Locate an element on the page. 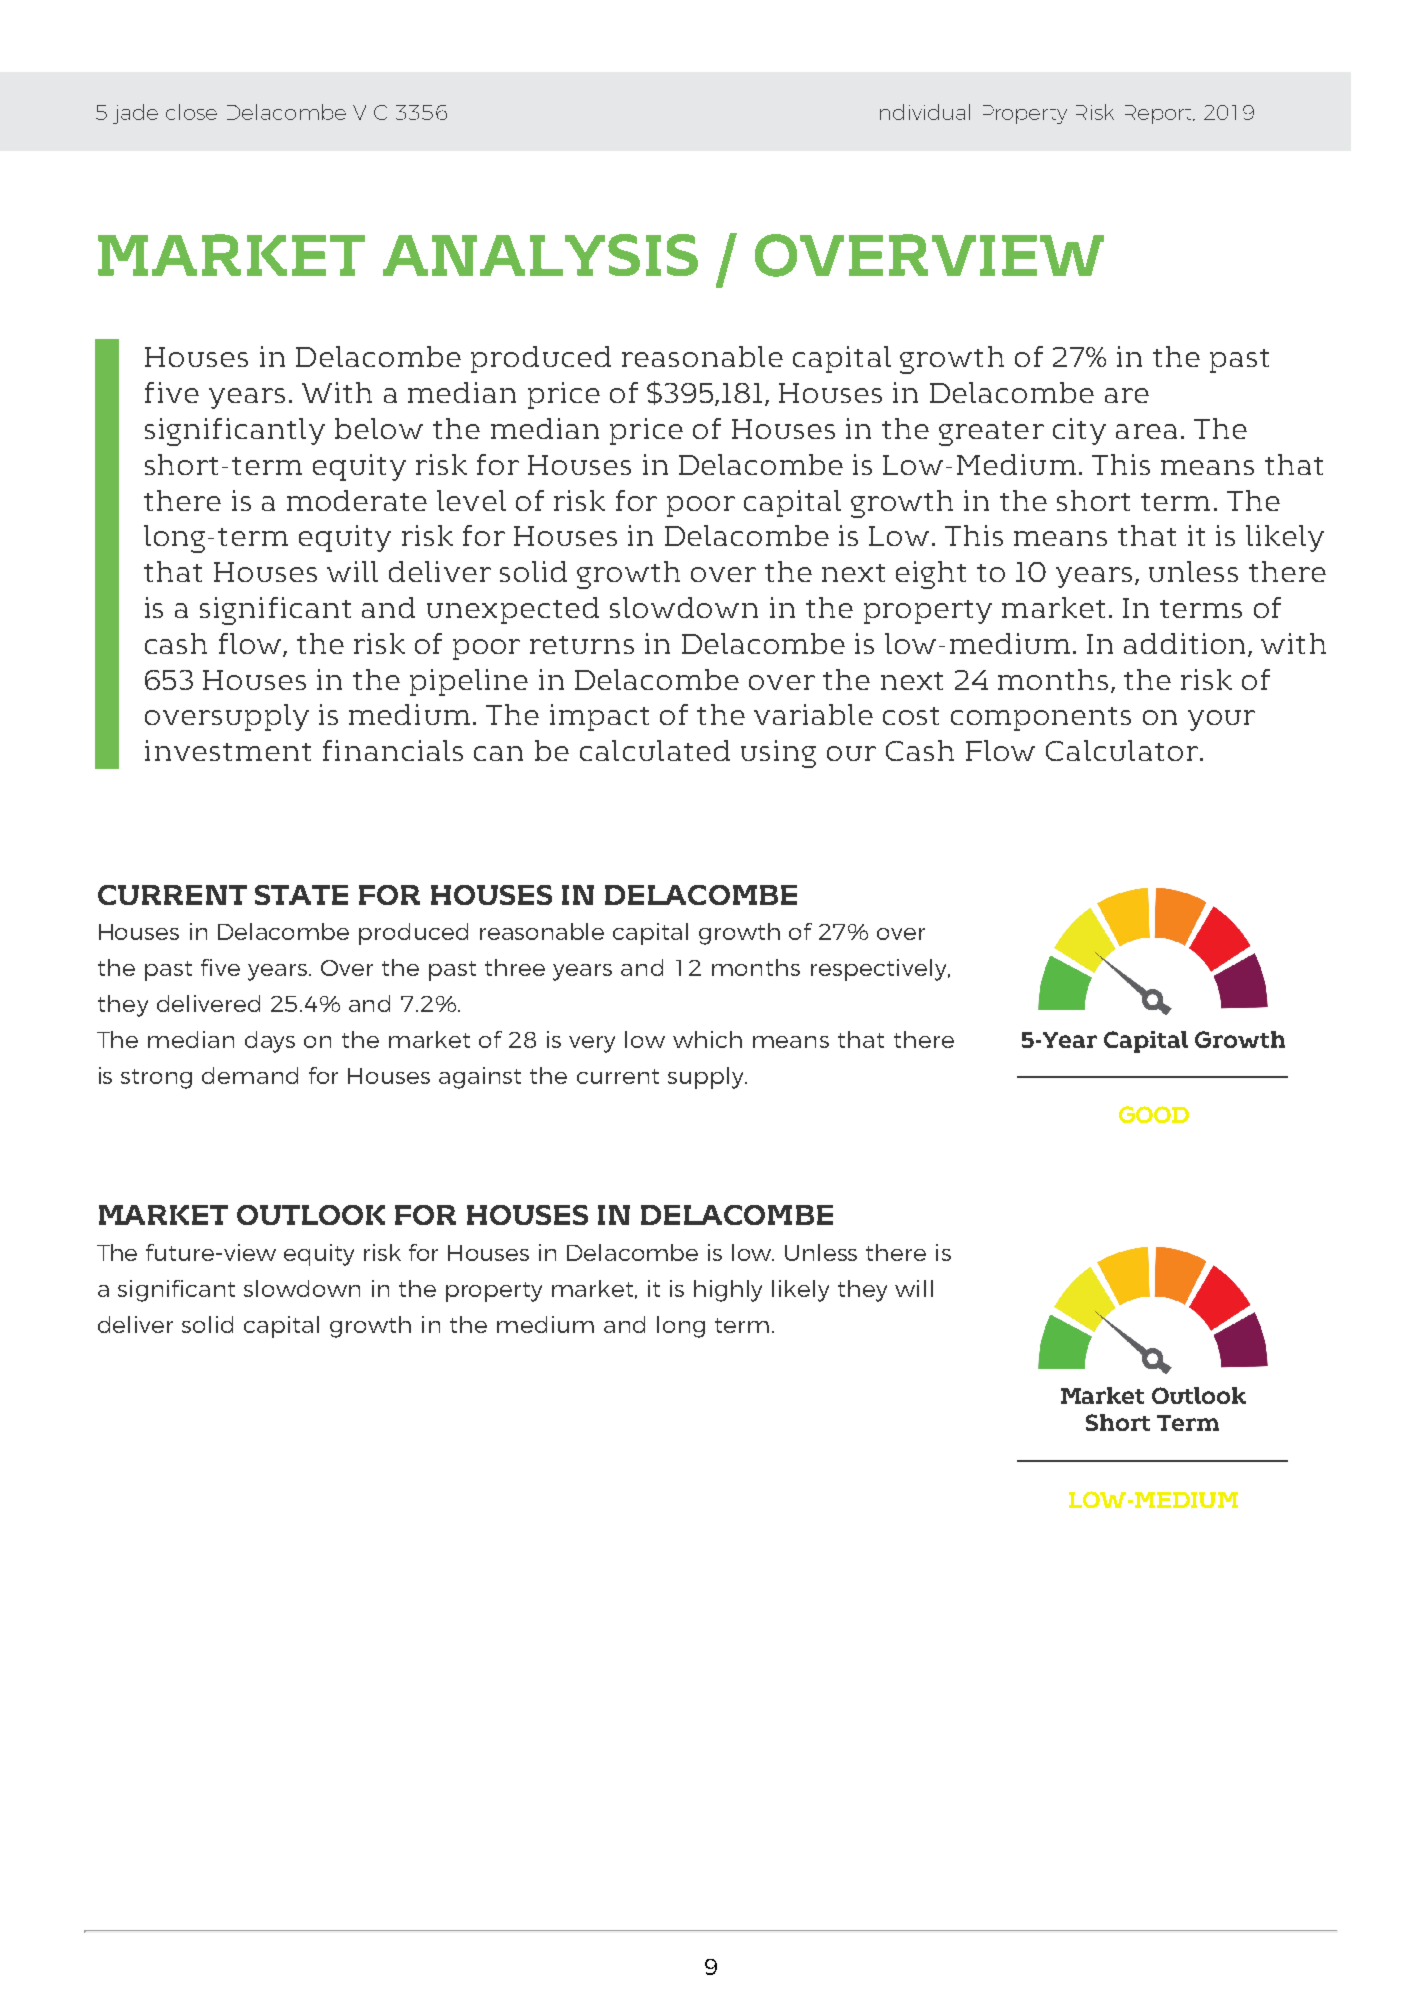  Report is located at coordinates (1160, 114).
